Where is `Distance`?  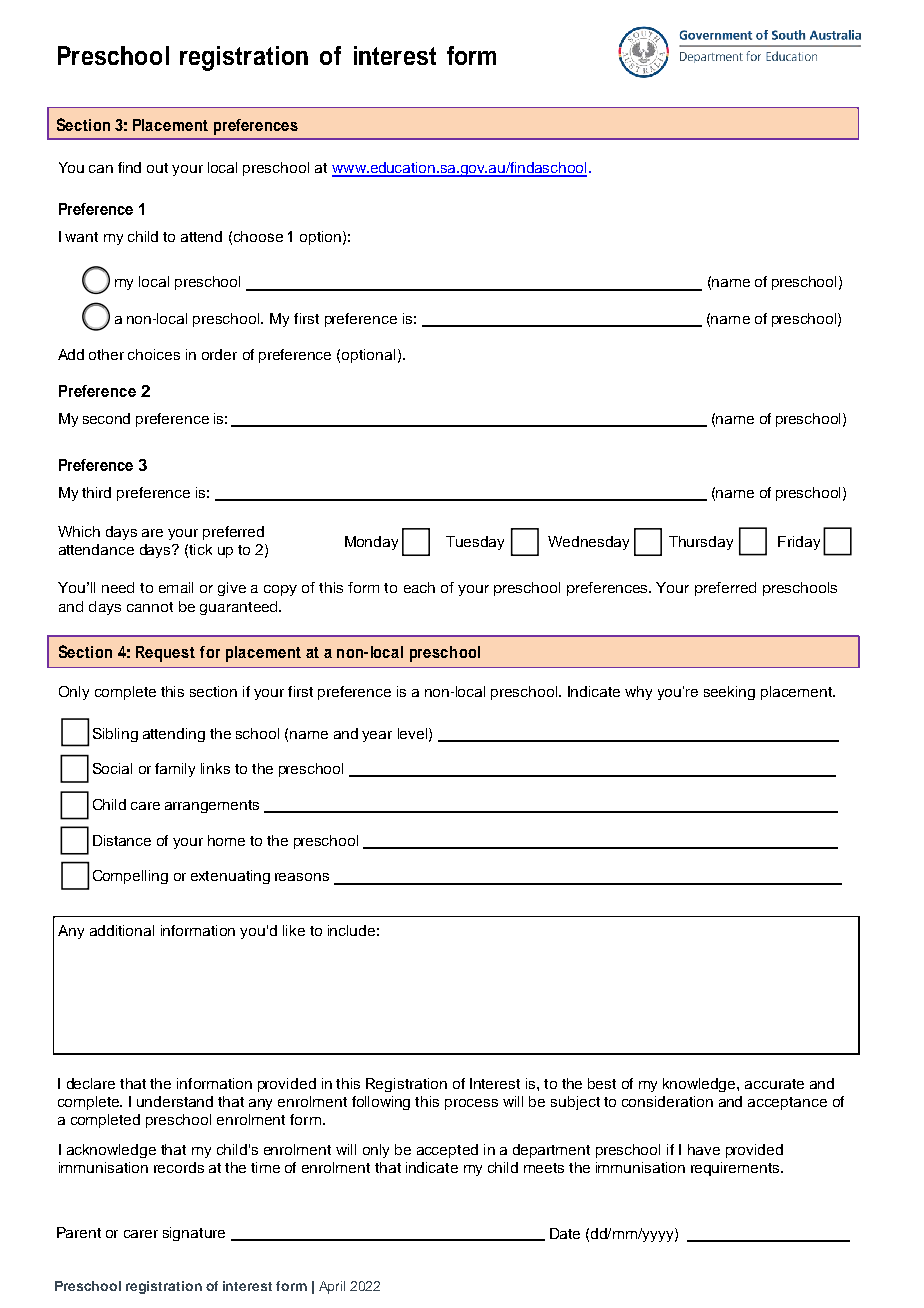
Distance is located at coordinates (122, 840).
